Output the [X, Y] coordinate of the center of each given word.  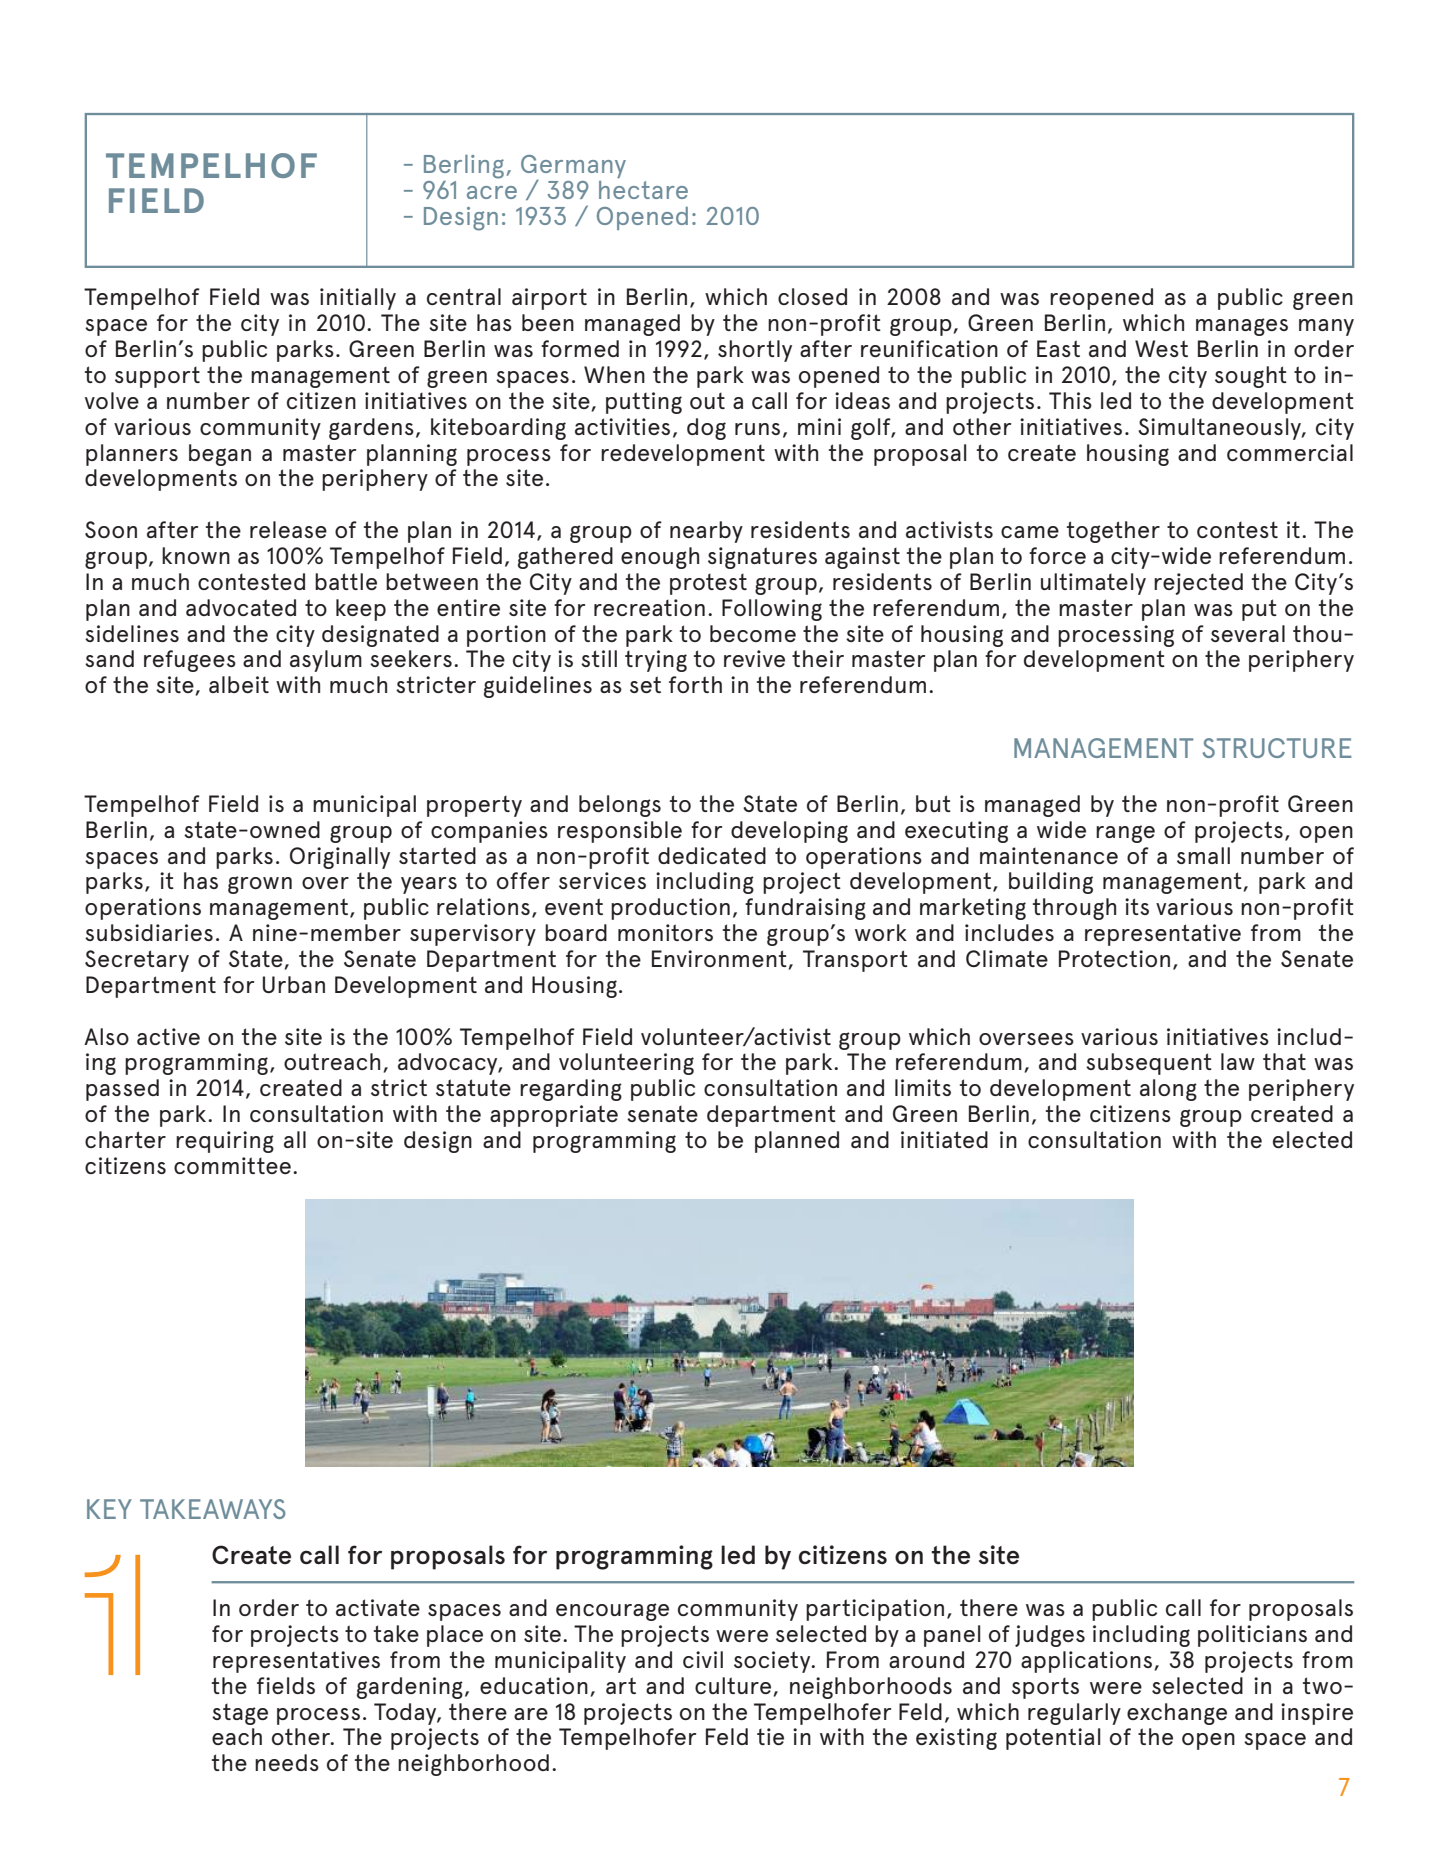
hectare [643, 190]
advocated [241, 607]
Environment [719, 958]
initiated [944, 1139]
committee [232, 1165]
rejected [1198, 584]
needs [287, 1762]
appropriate [554, 1116]
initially [358, 299]
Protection [1114, 958]
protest [708, 584]
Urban [294, 984]
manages [1242, 327]
